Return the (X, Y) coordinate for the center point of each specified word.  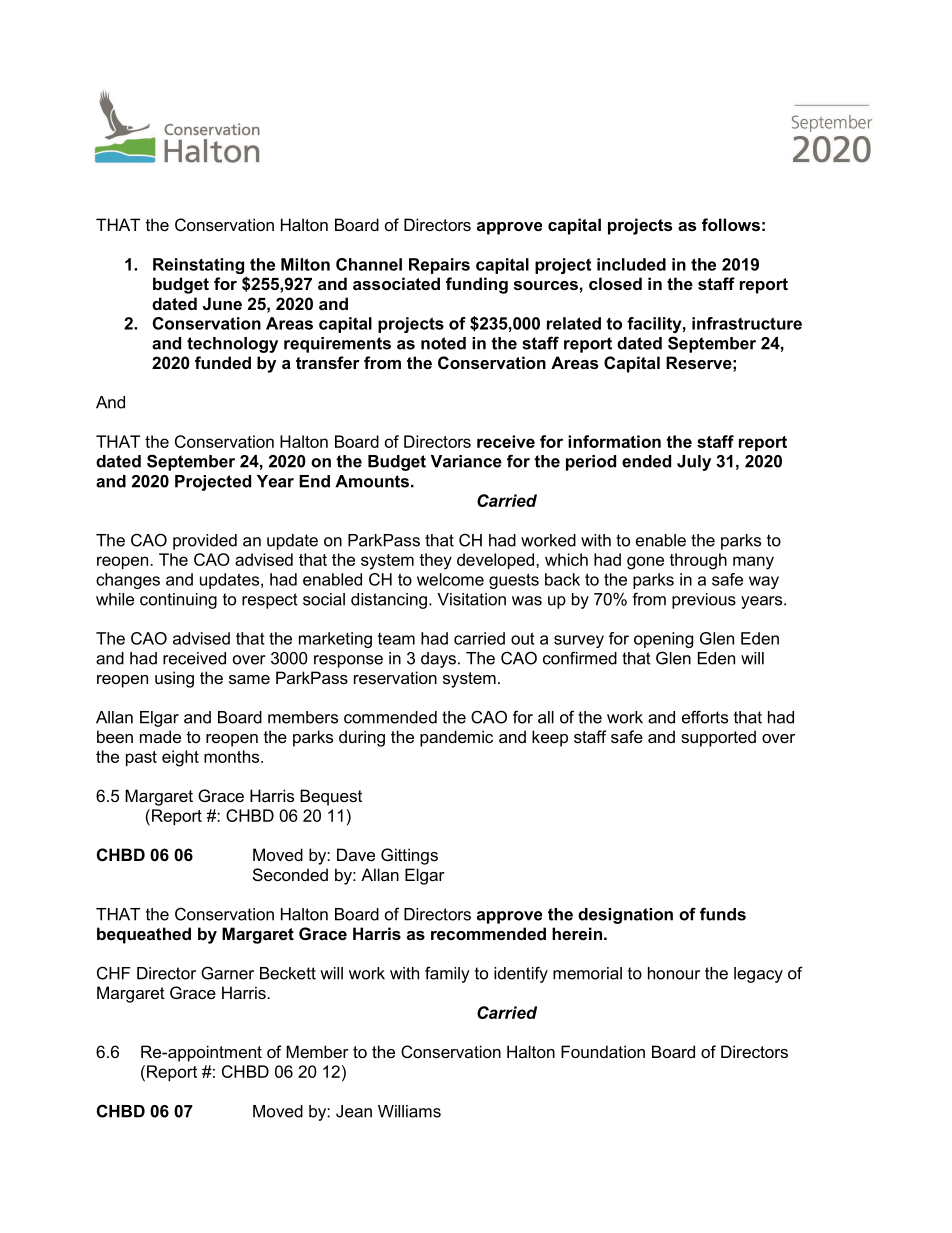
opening (663, 640)
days (438, 660)
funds (723, 914)
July (694, 463)
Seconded (290, 874)
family (447, 974)
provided (205, 542)
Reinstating (200, 267)
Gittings (409, 856)
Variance (466, 461)
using (174, 679)
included (631, 264)
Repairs (439, 266)
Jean (354, 1111)
